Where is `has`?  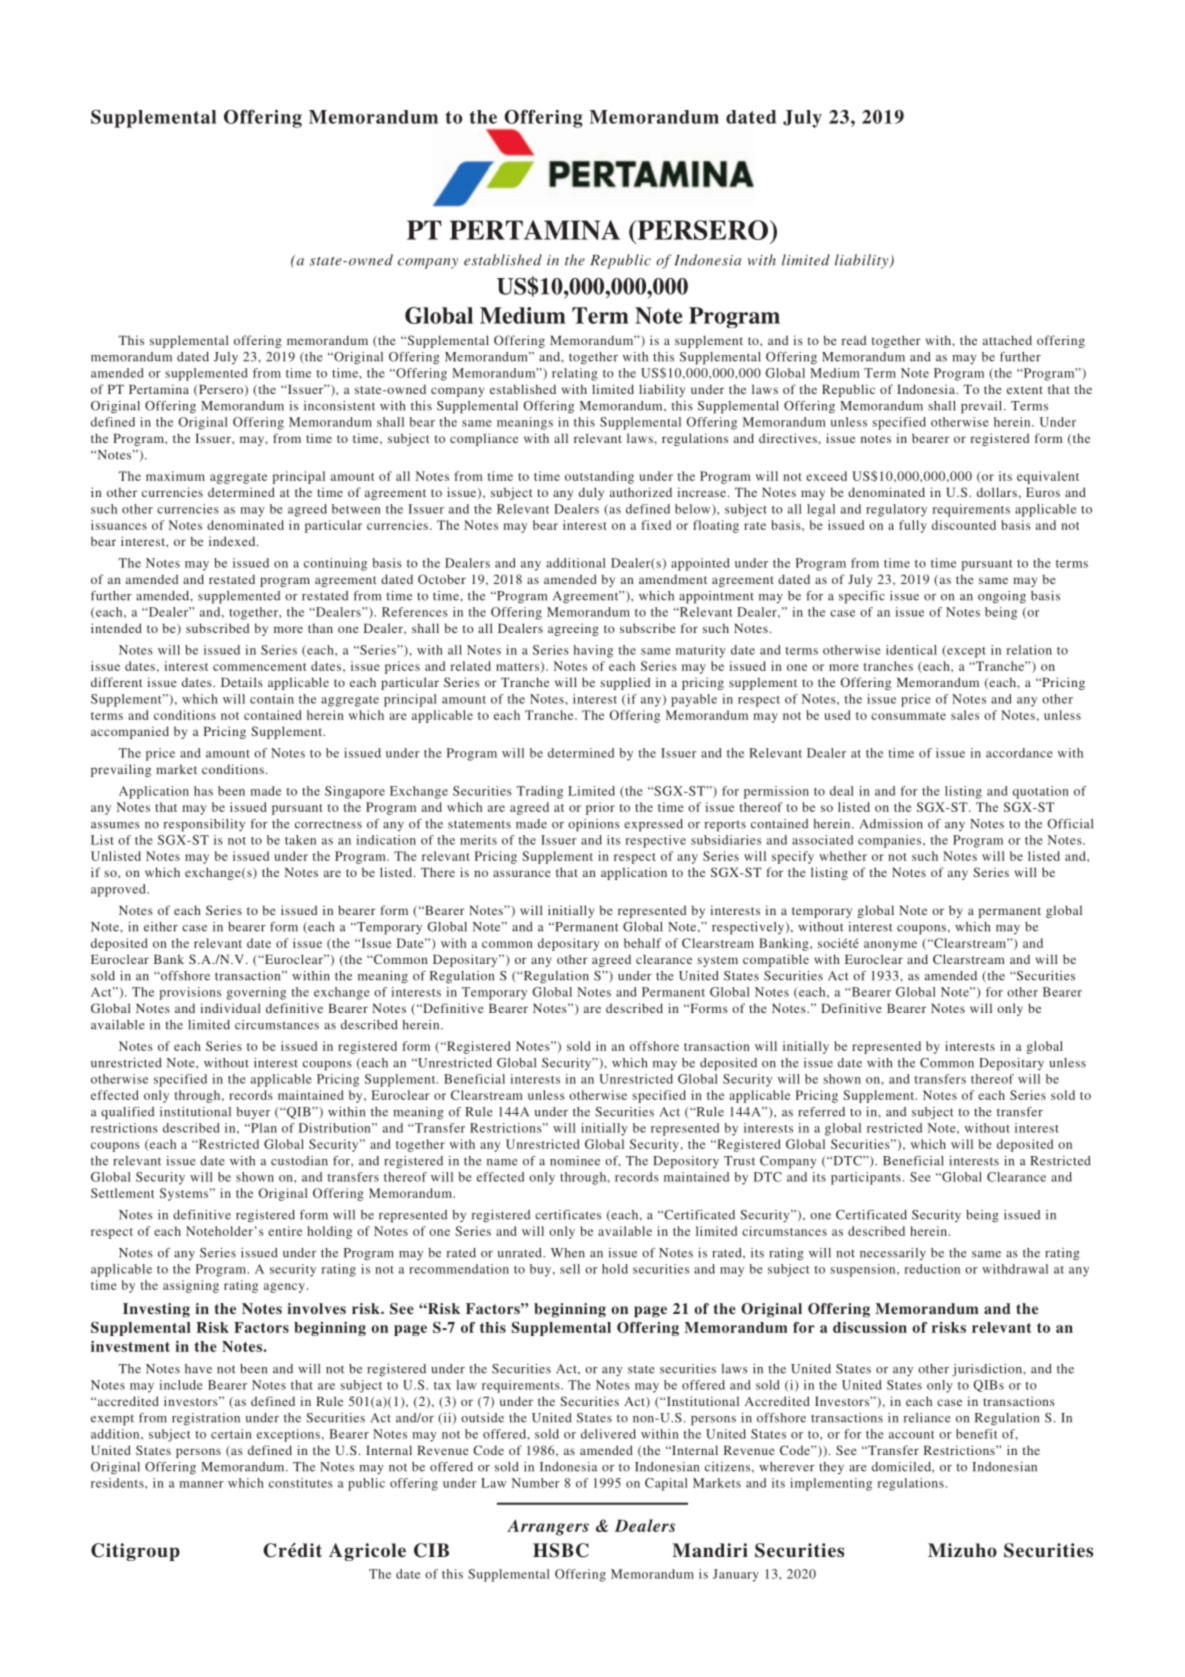 has is located at coordinates (203, 791).
